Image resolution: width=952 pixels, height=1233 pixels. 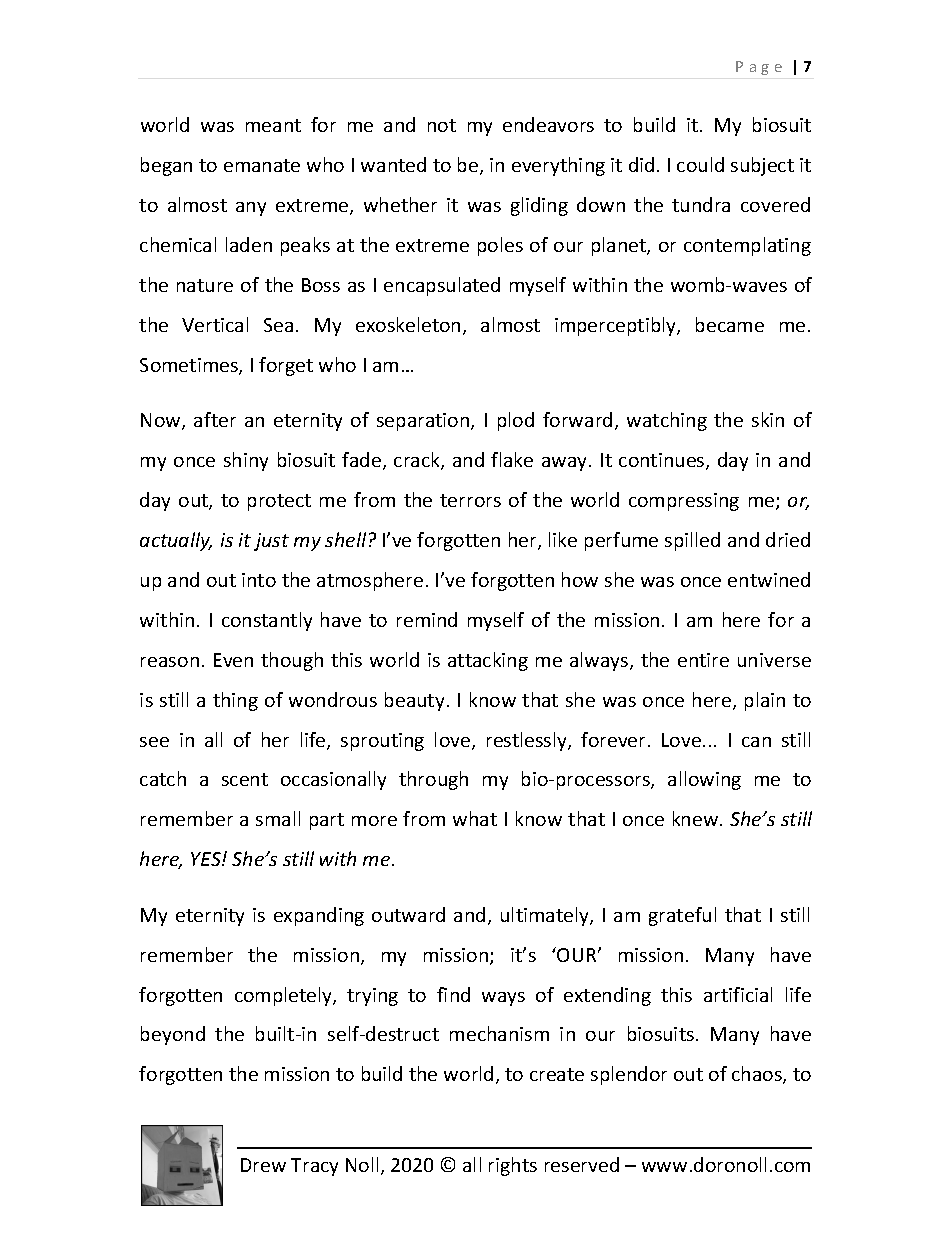 What do you see at coordinates (442, 125) in the screenshot?
I see `not` at bounding box center [442, 125].
